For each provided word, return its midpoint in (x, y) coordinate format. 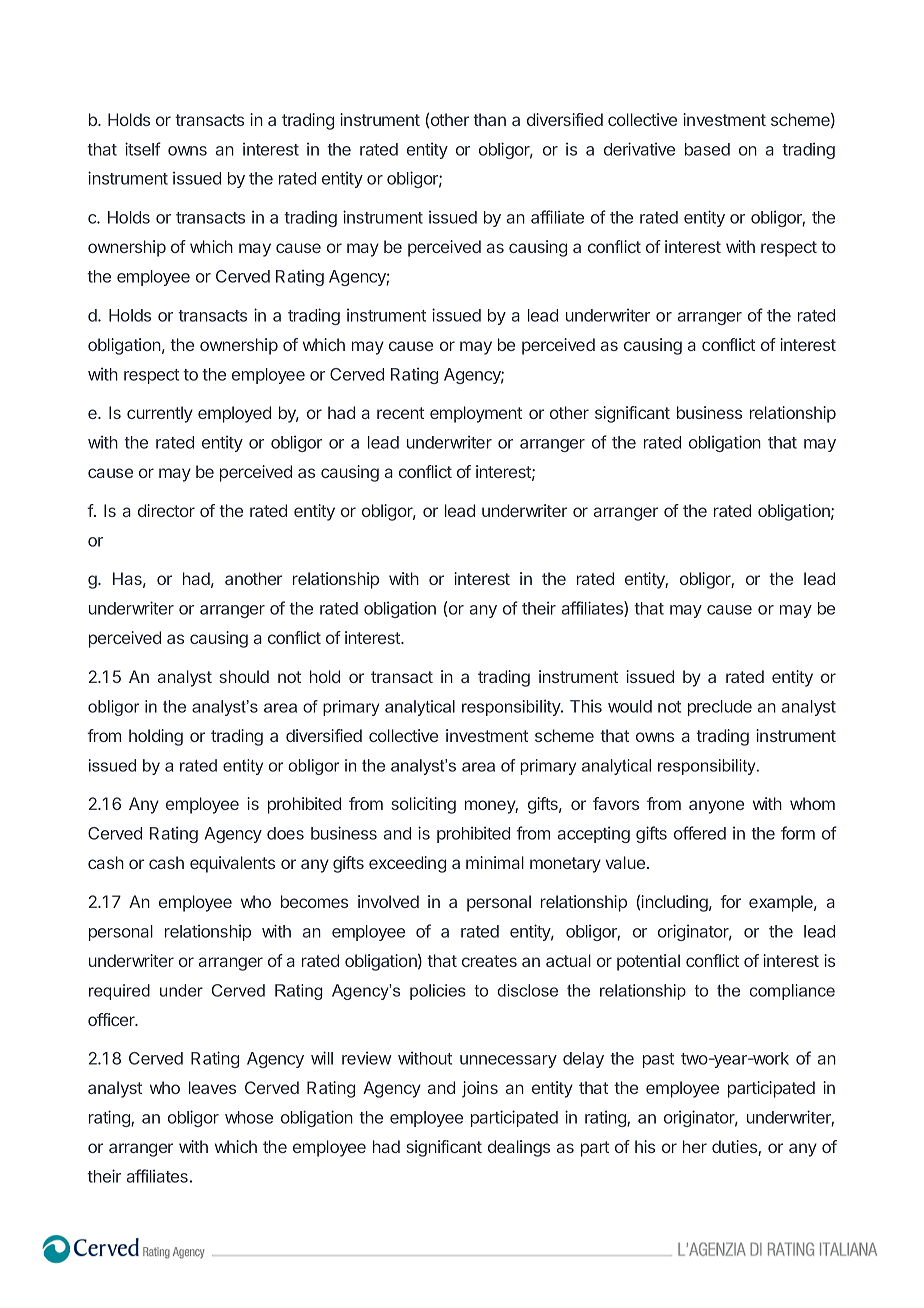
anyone (716, 807)
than (489, 119)
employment (476, 414)
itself (143, 149)
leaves (212, 1087)
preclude (720, 708)
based (707, 149)
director (166, 510)
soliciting (423, 805)
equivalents (232, 864)
